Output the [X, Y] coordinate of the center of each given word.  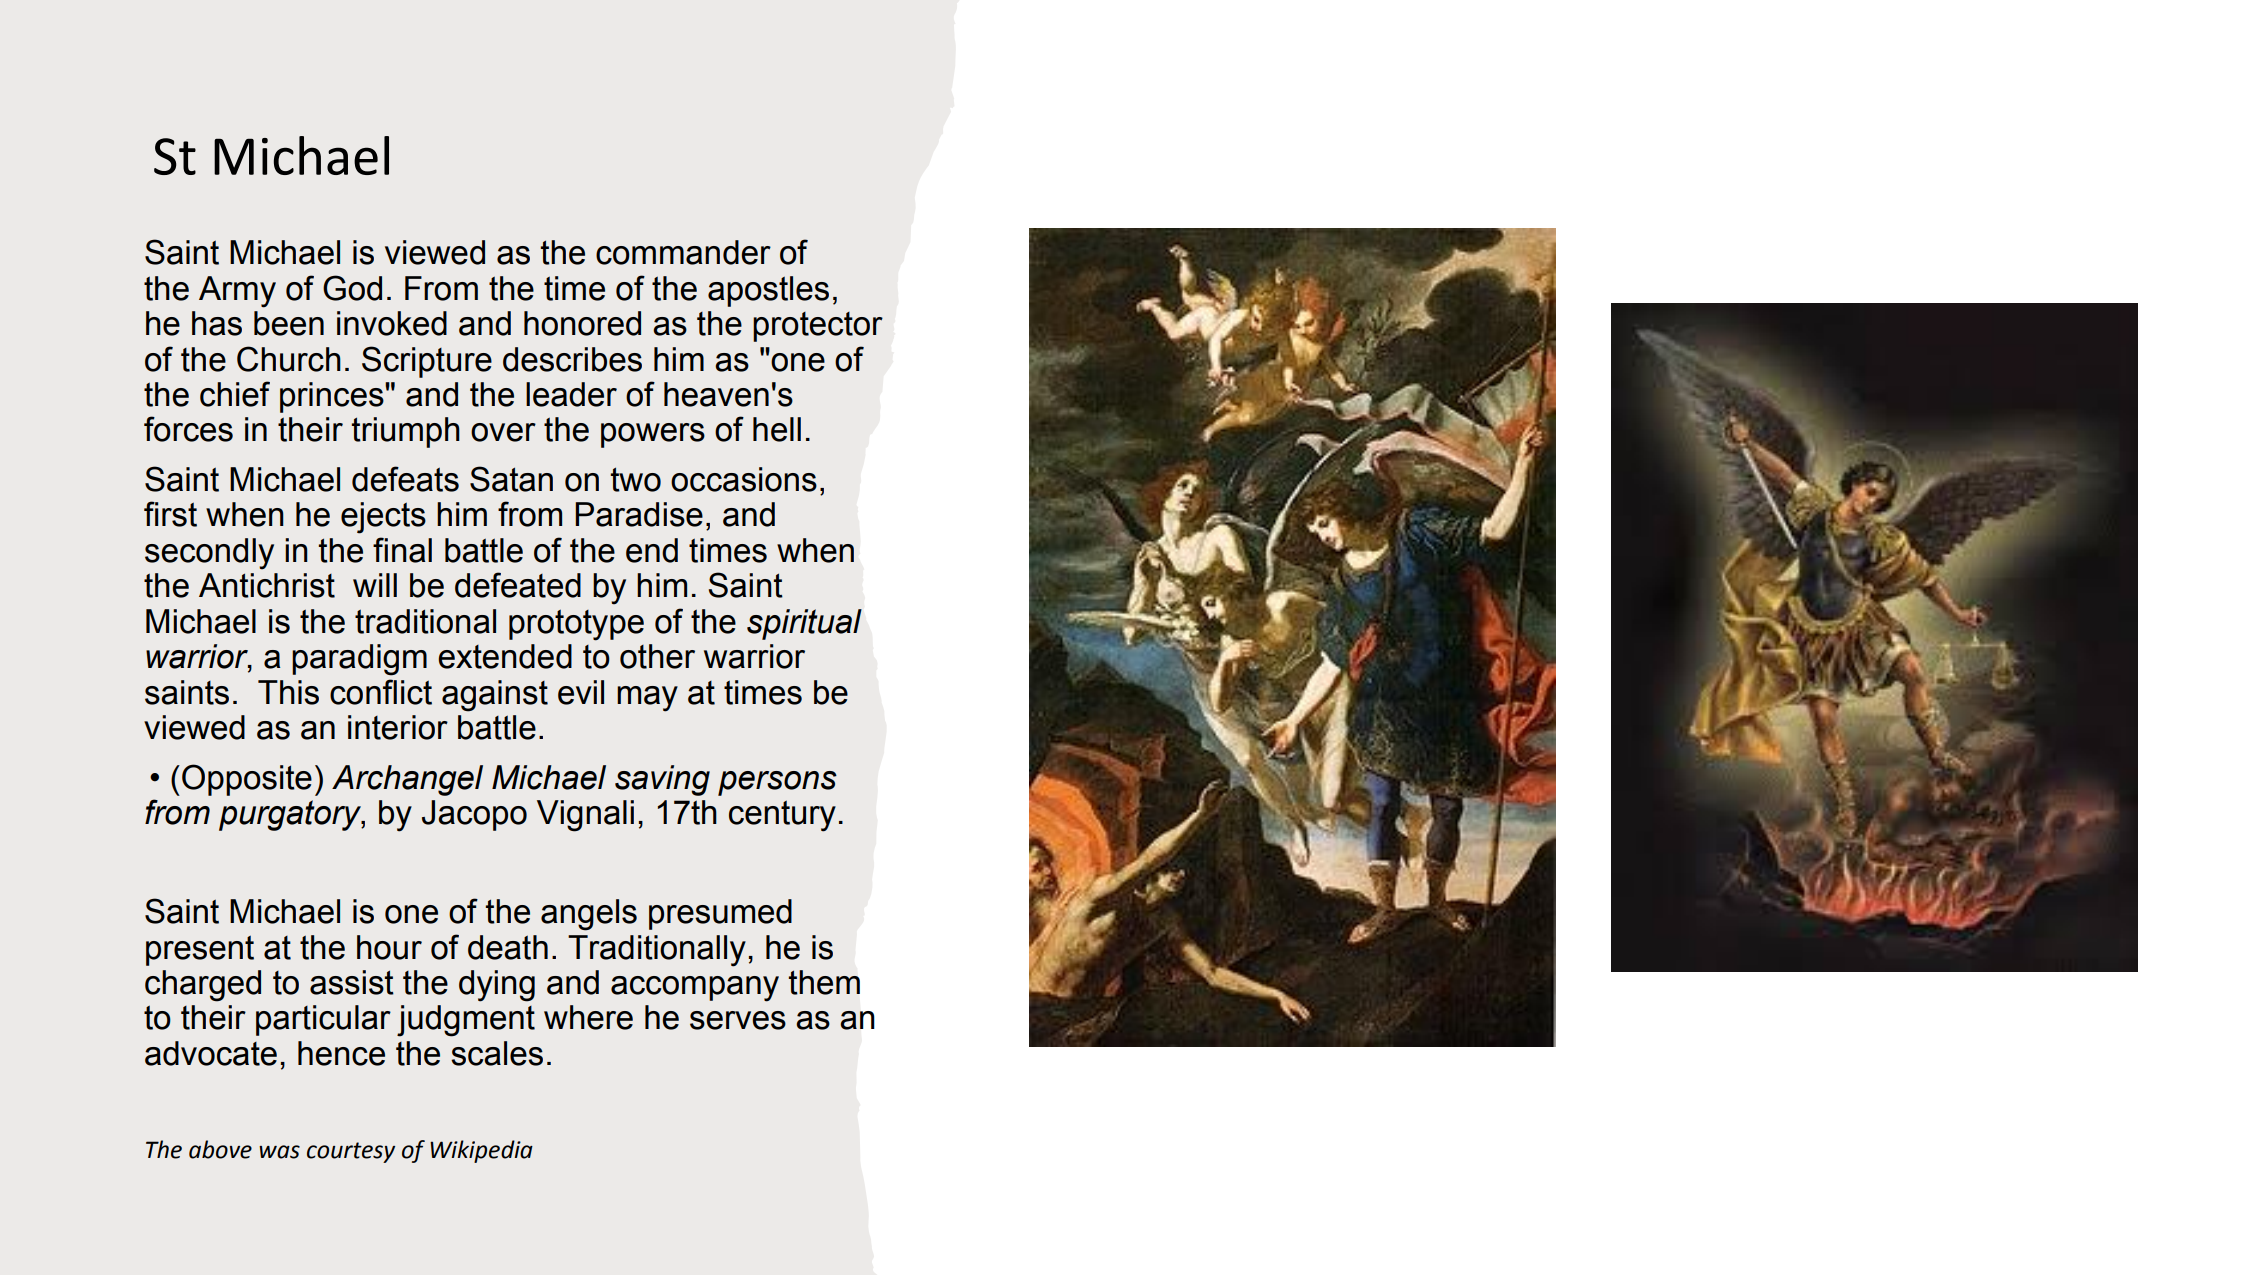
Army [237, 292]
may [647, 699]
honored [582, 323]
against [495, 696]
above [220, 1149]
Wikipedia [481, 1151]
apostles [768, 291]
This [288, 692]
